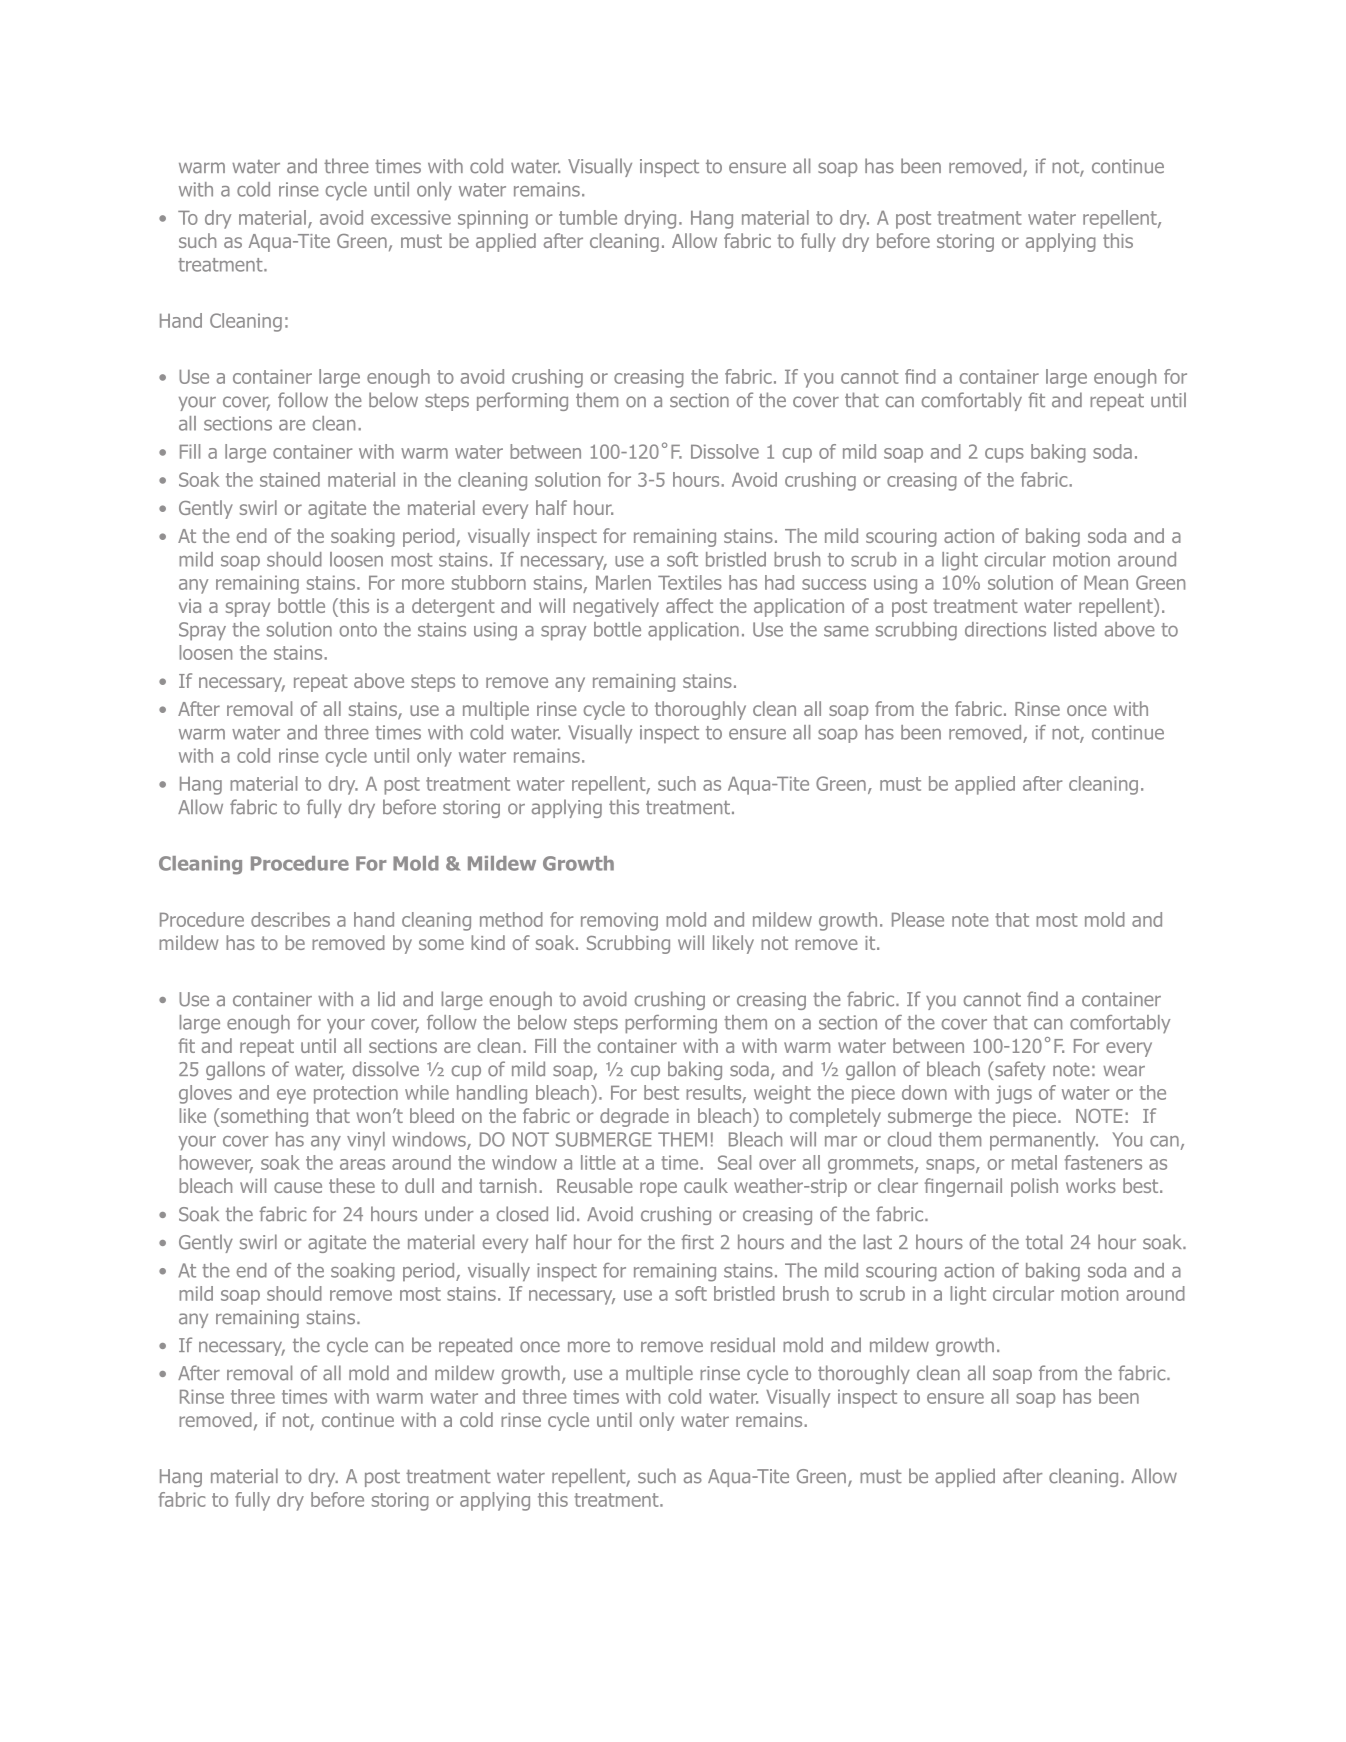  What do you see at coordinates (1005, 629) in the page?
I see `directions` at bounding box center [1005, 629].
